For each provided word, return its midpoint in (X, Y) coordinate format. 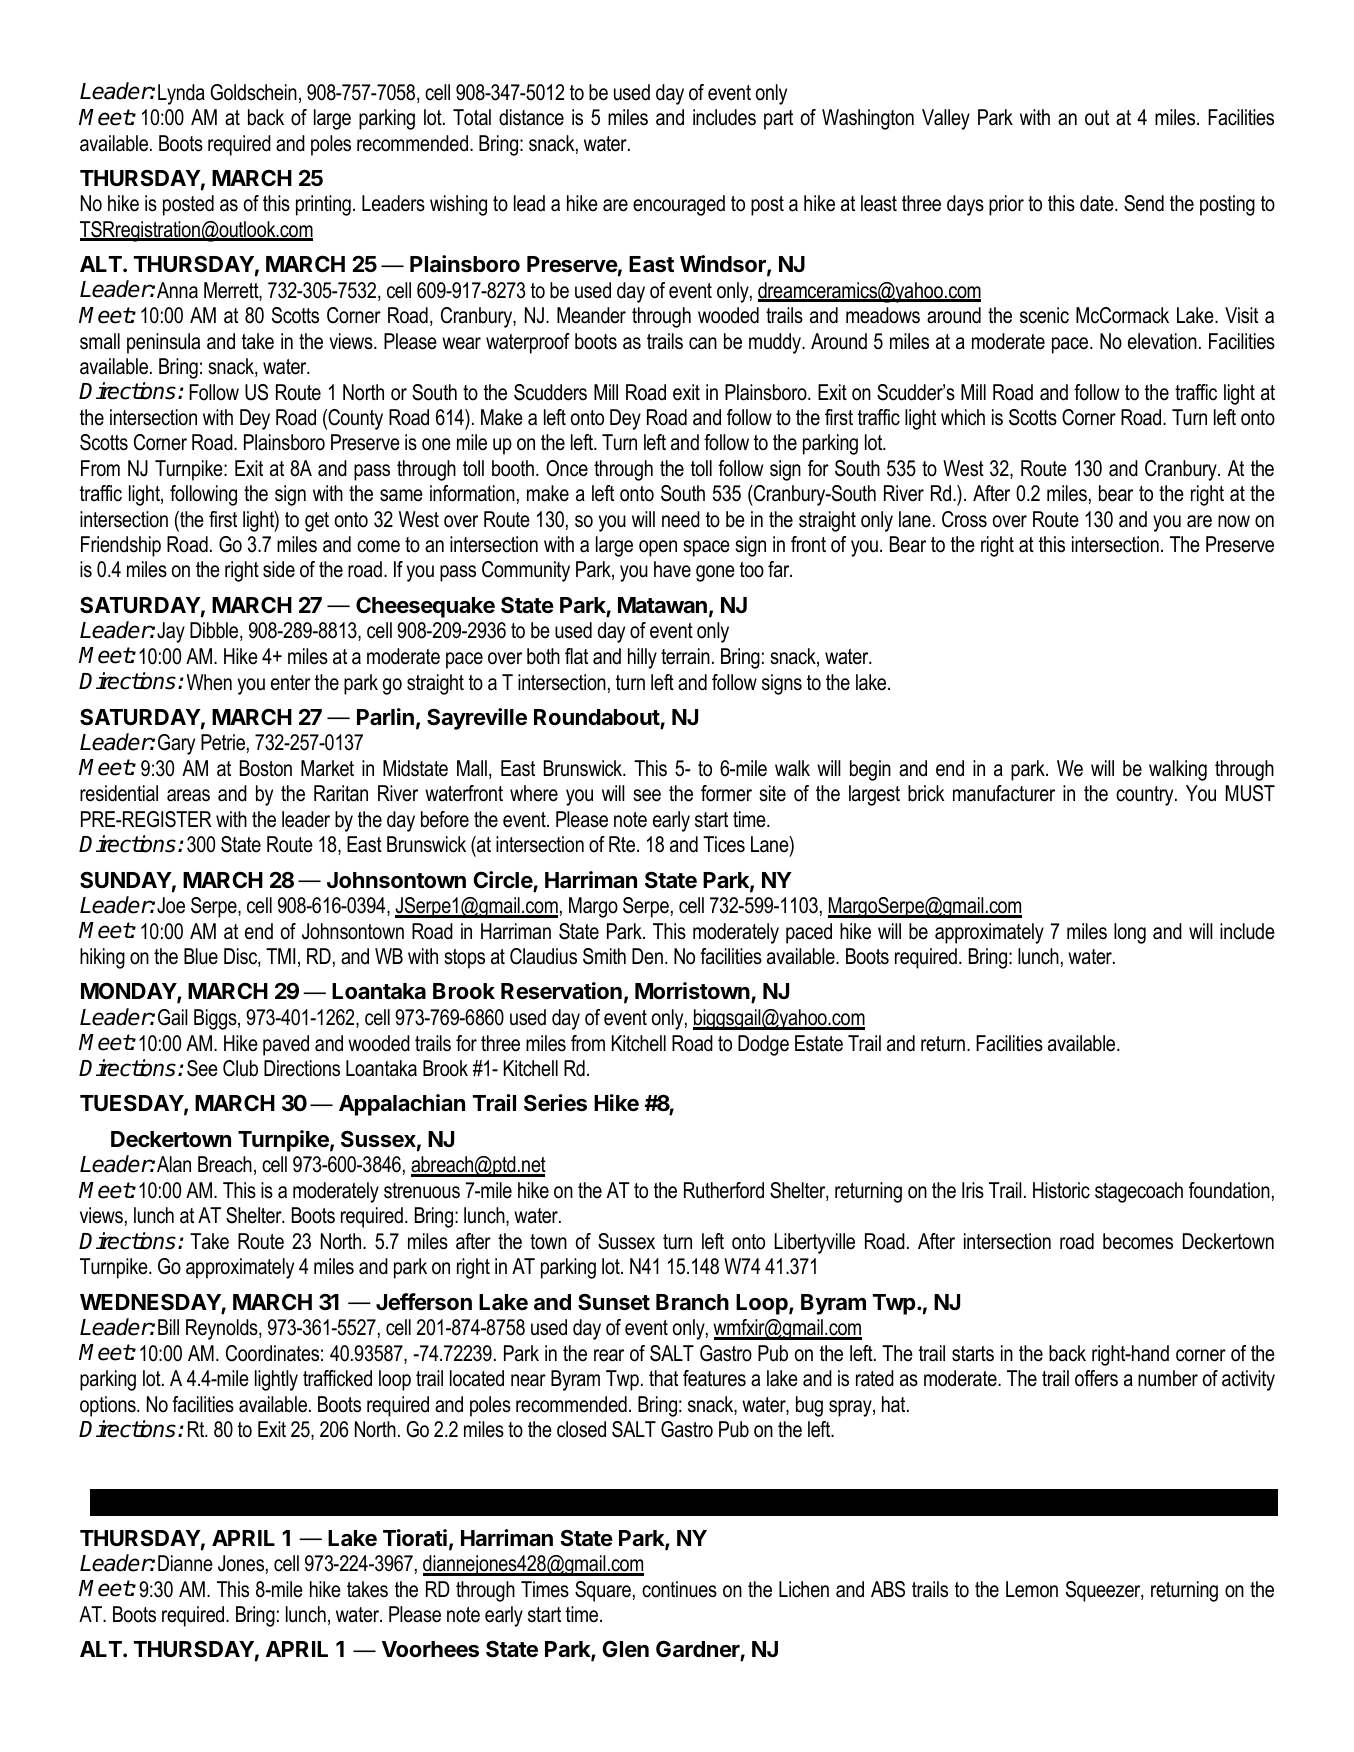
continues (679, 1589)
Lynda (181, 94)
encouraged (679, 205)
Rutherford (724, 1190)
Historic (1061, 1190)
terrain (685, 656)
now (1234, 521)
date (1098, 203)
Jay (171, 632)
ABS (888, 1589)
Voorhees (430, 1649)
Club (240, 1068)
